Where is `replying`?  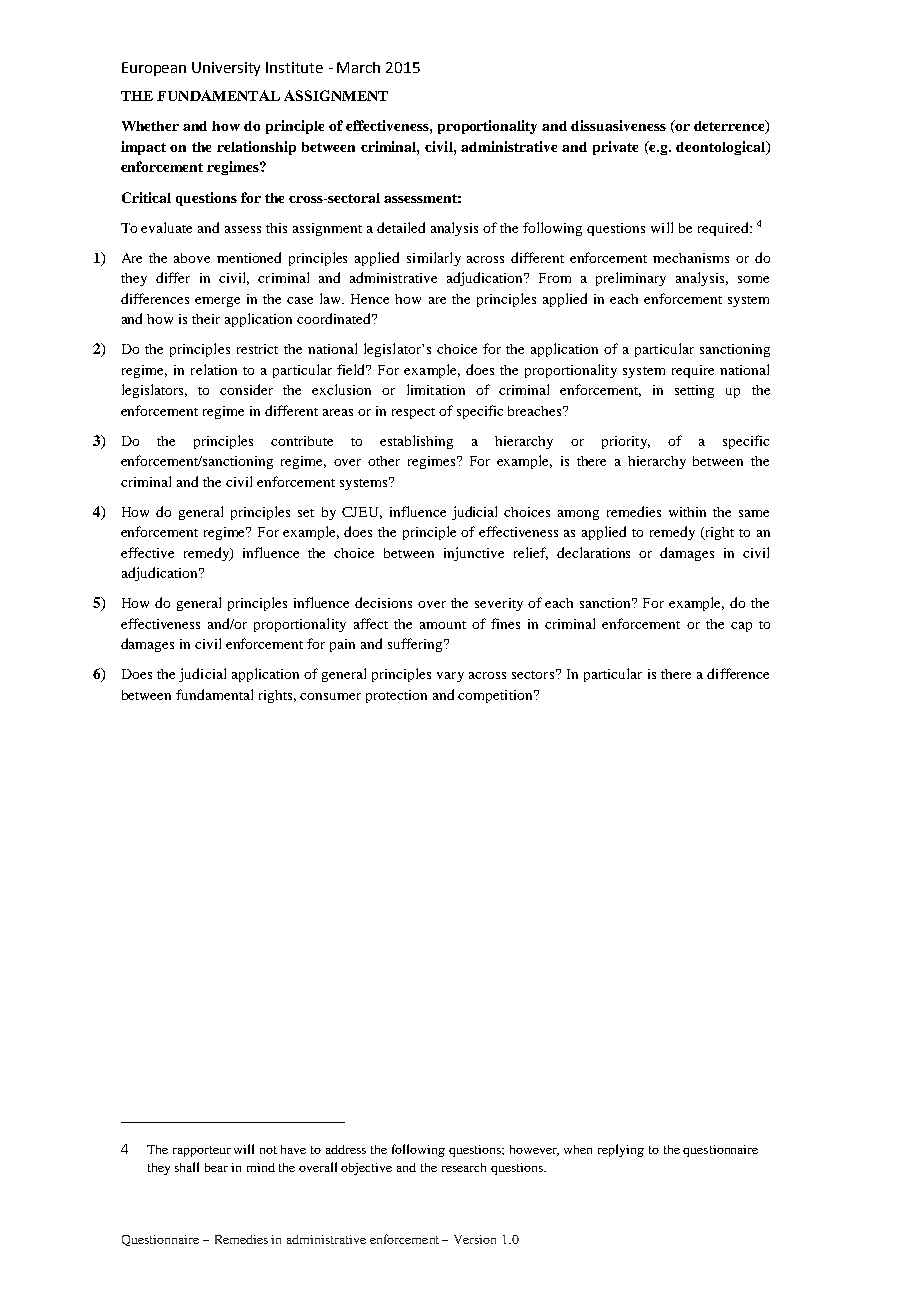
replying is located at coordinates (621, 1150).
